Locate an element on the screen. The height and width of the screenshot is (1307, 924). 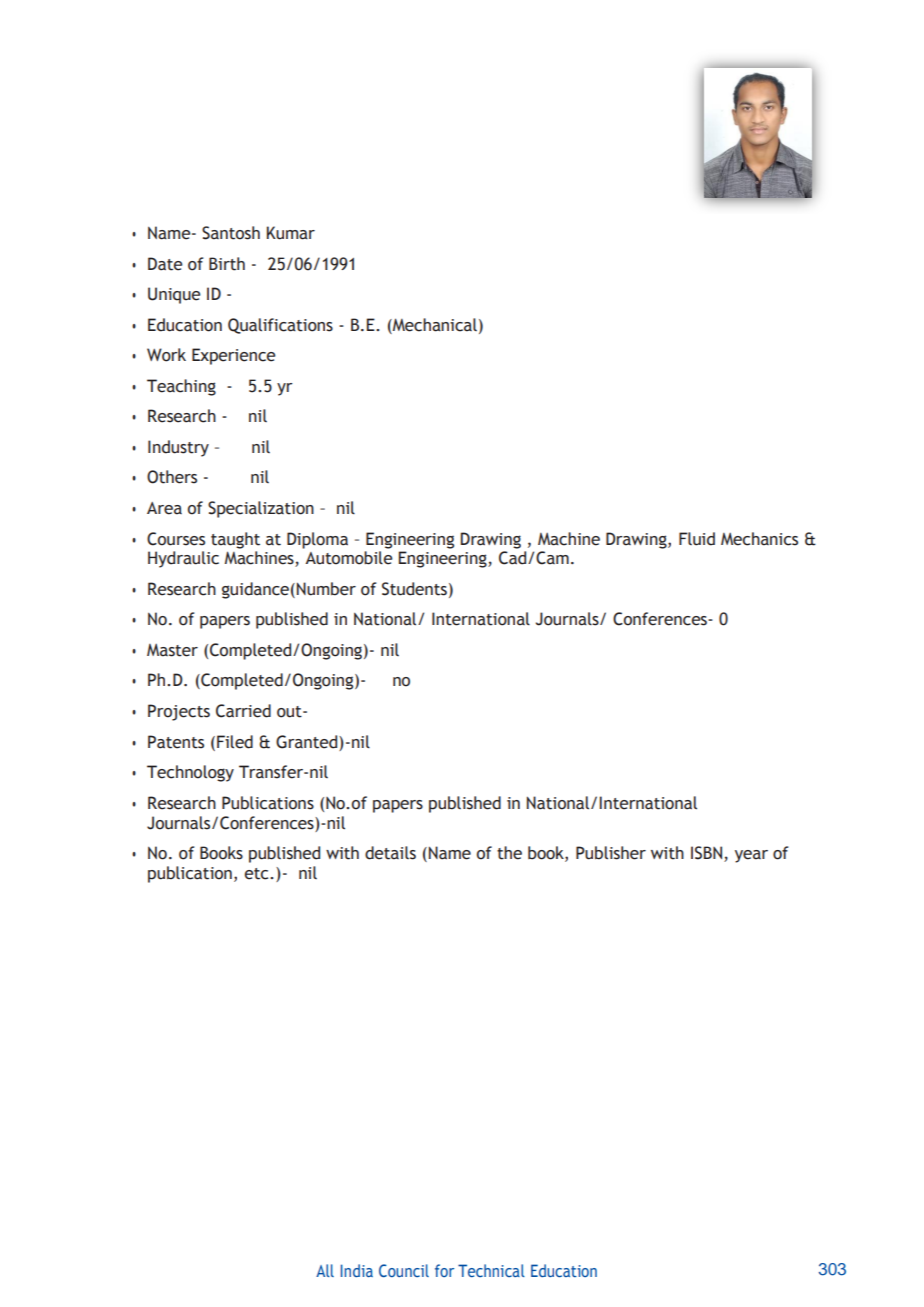
Publisher is located at coordinates (611, 853).
